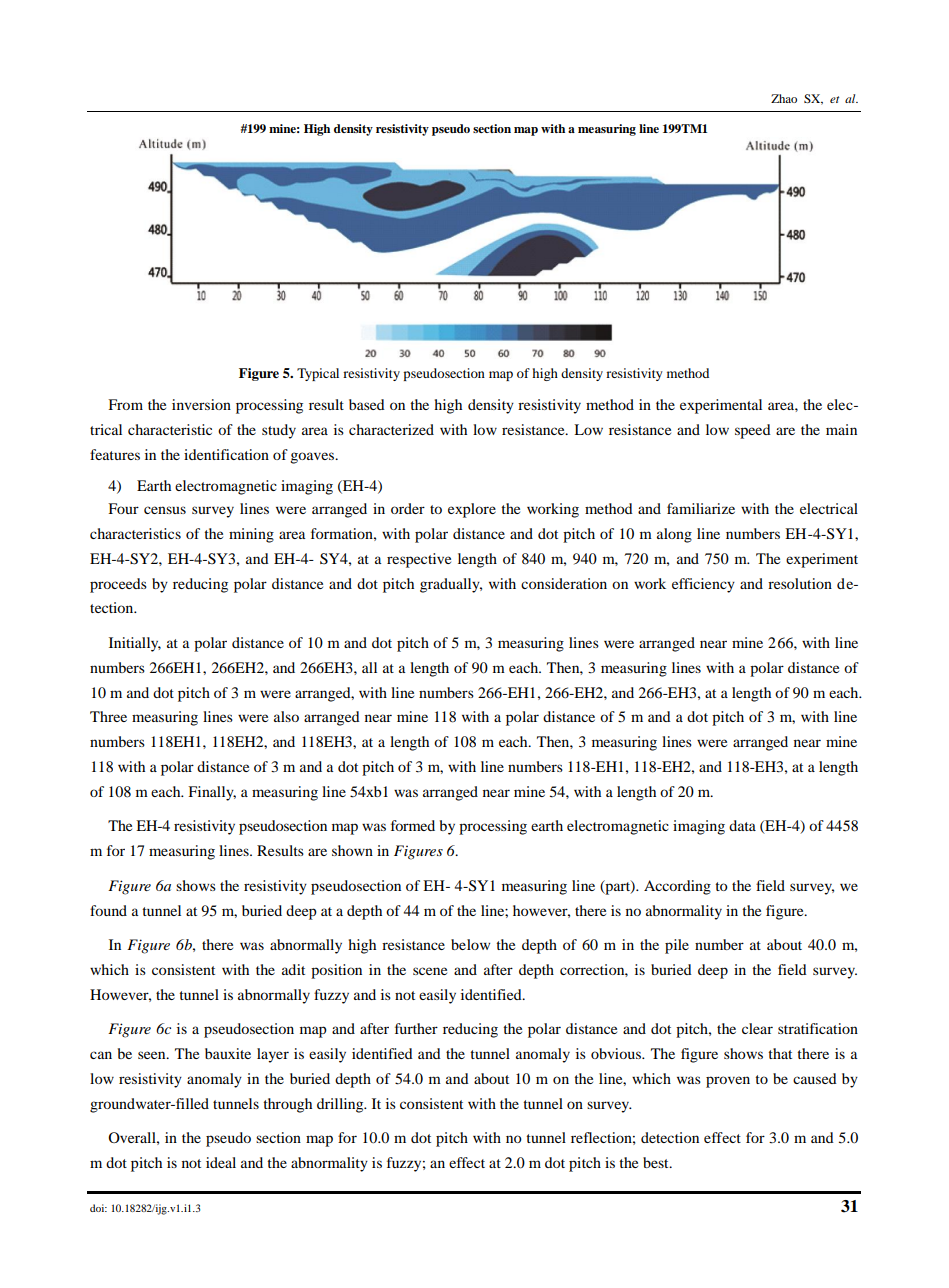  Describe the element at coordinates (413, 825) in the document. I see `formed` at that location.
